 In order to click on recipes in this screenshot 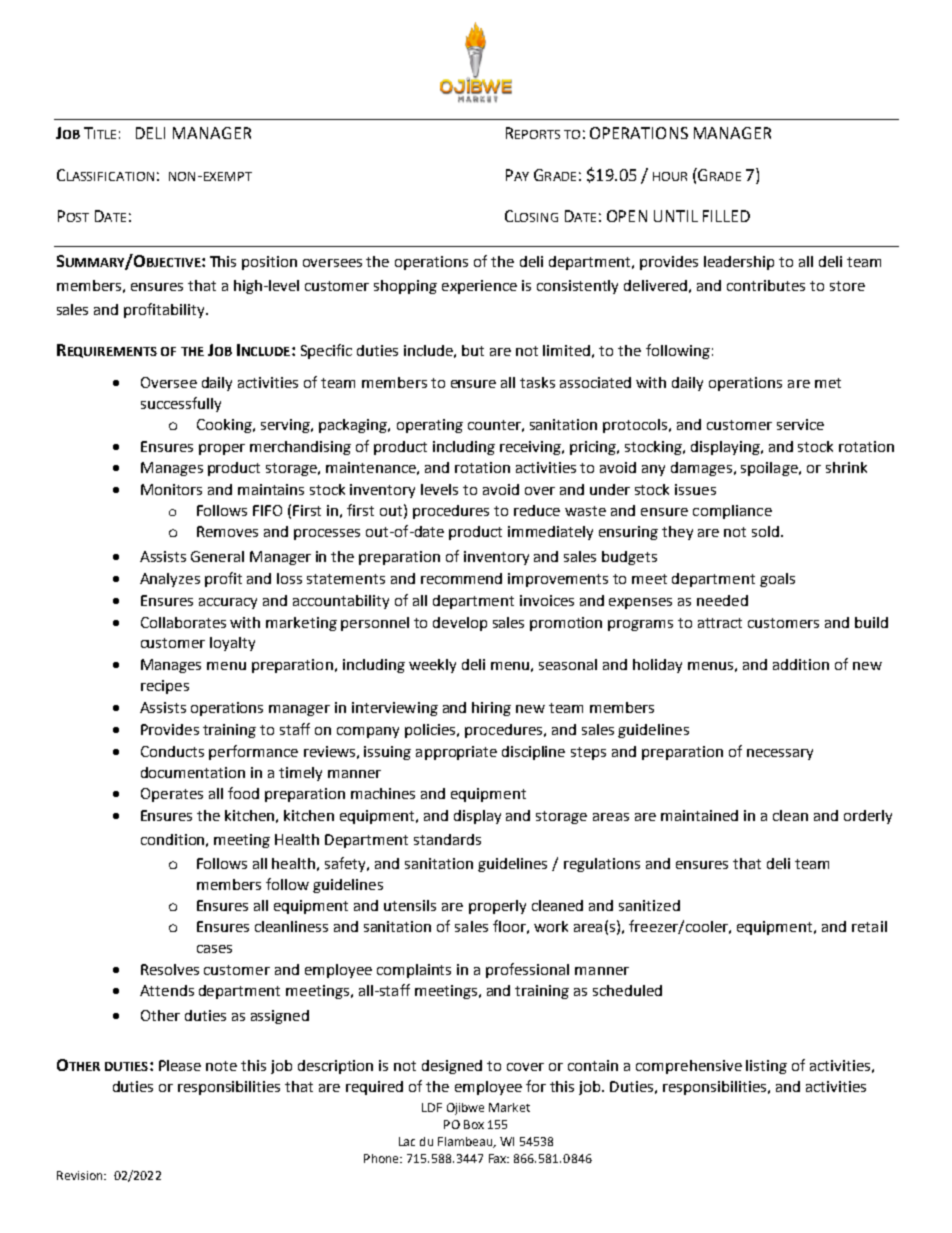, I will do `click(165, 687)`.
